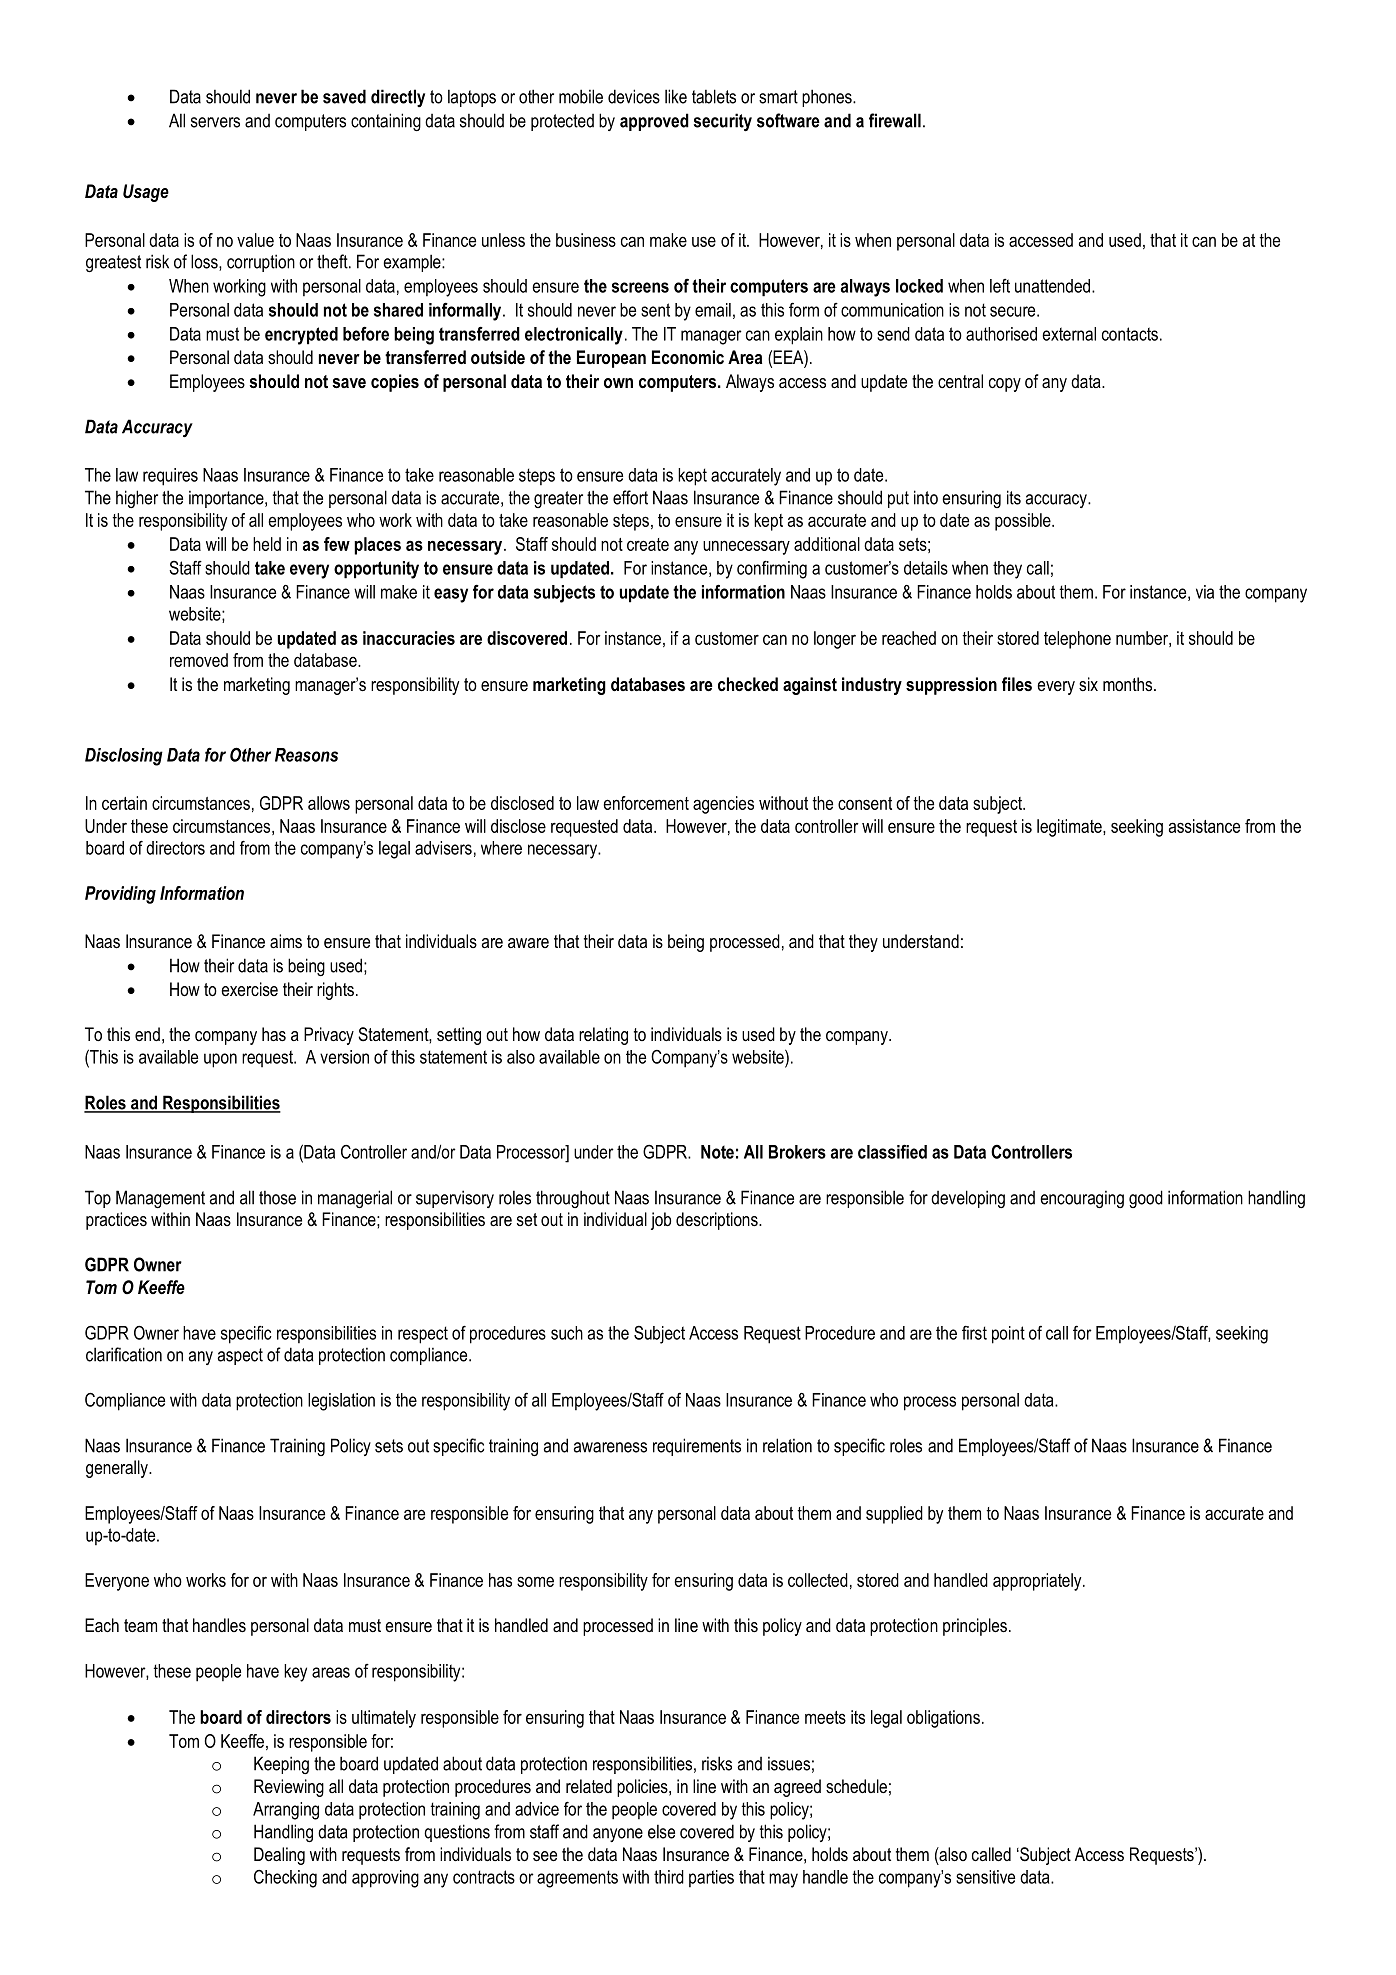  I want to click on enforcement, so click(646, 803).
